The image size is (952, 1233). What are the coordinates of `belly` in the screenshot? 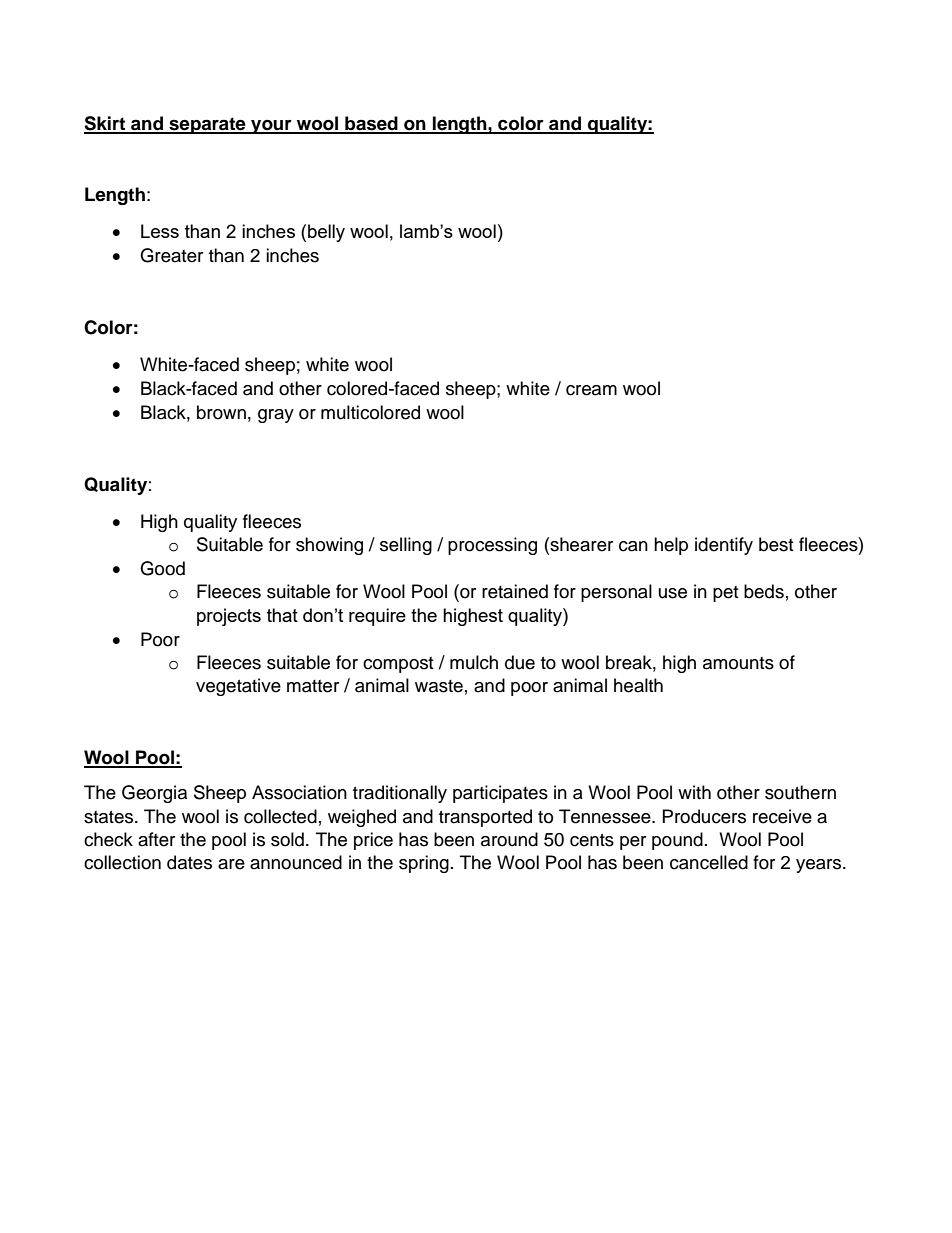 It's located at (326, 233).
